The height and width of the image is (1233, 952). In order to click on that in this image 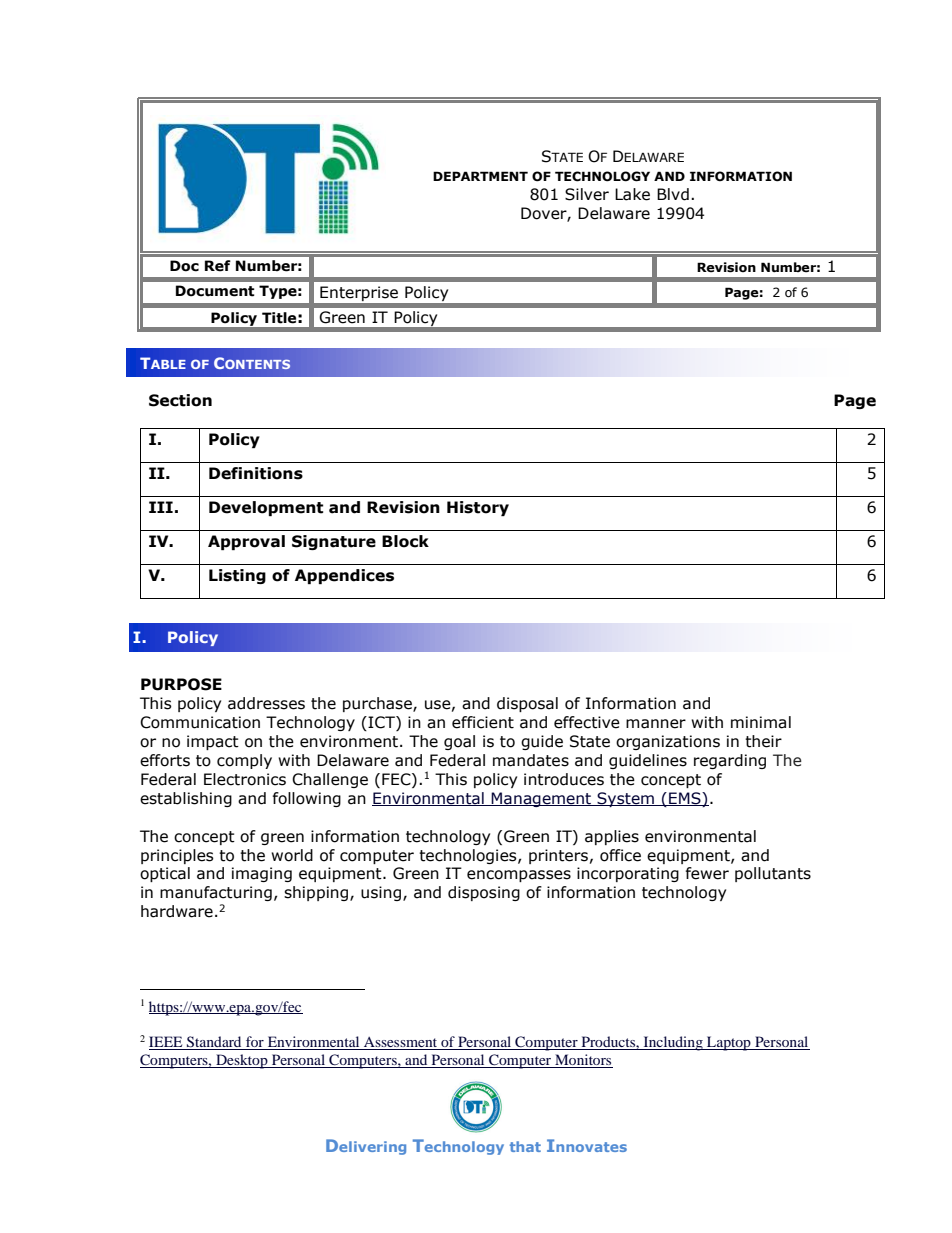, I will do `click(525, 1146)`.
